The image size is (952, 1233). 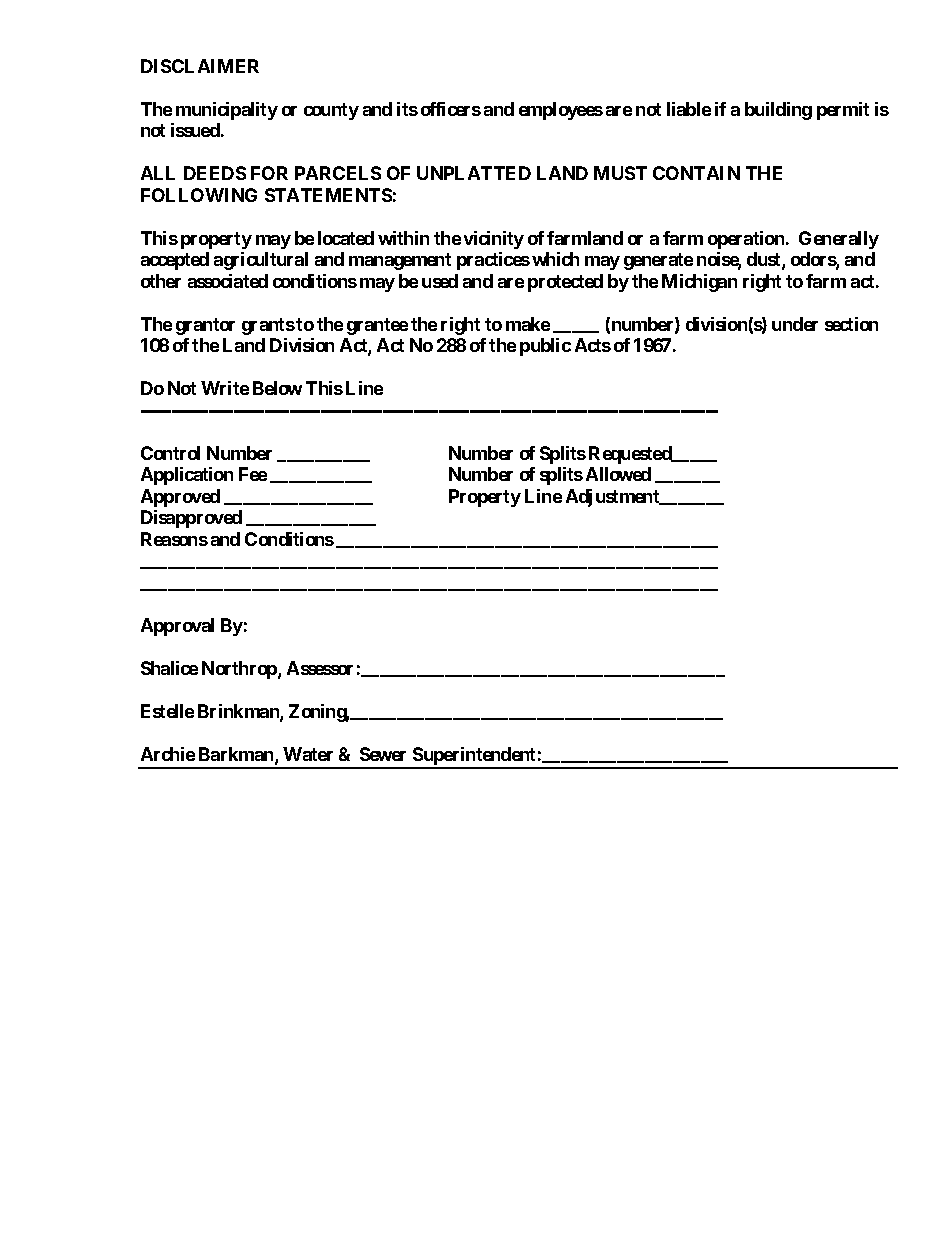 I want to click on building, so click(x=778, y=111).
